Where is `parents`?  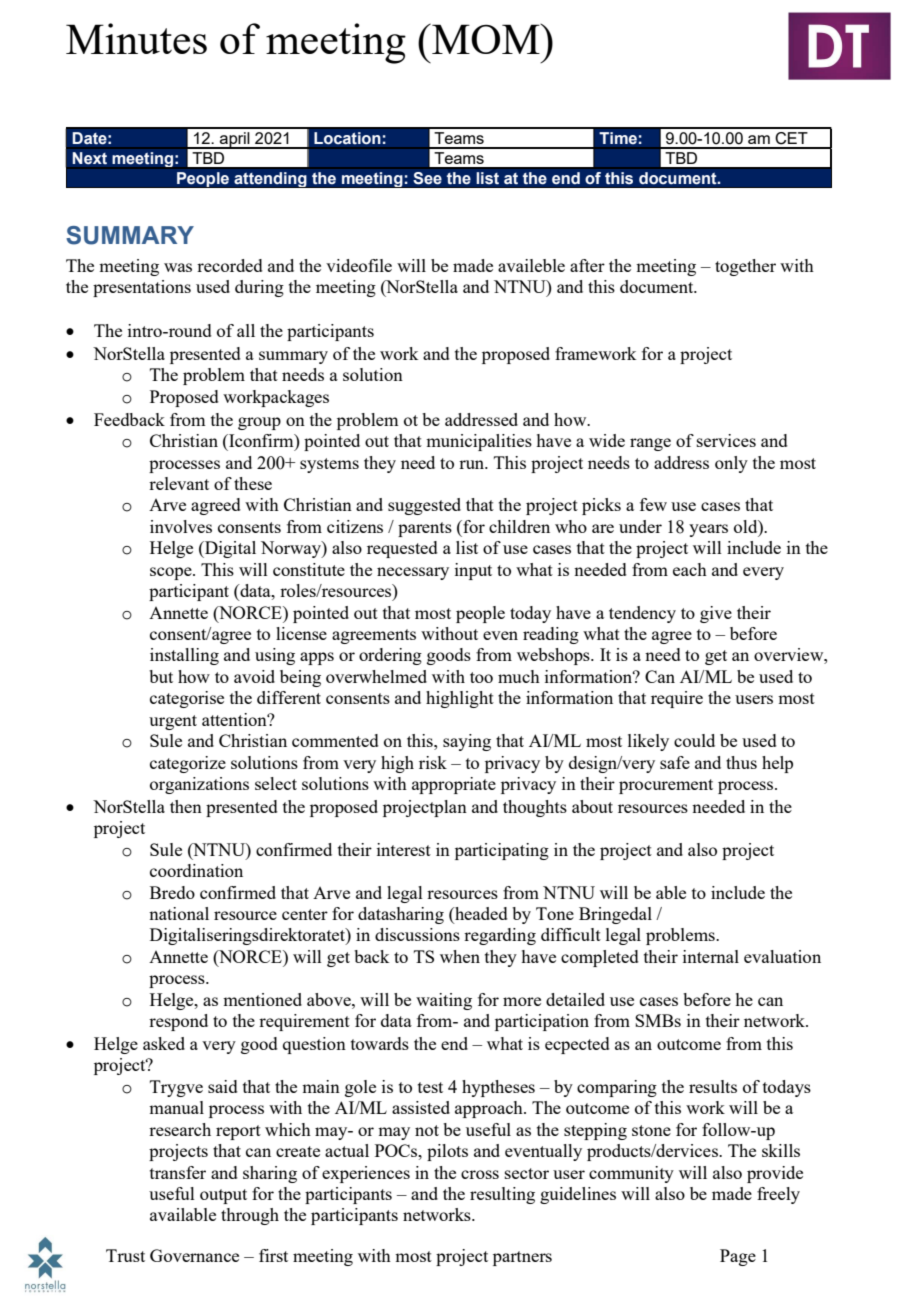 parents is located at coordinates (425, 529).
